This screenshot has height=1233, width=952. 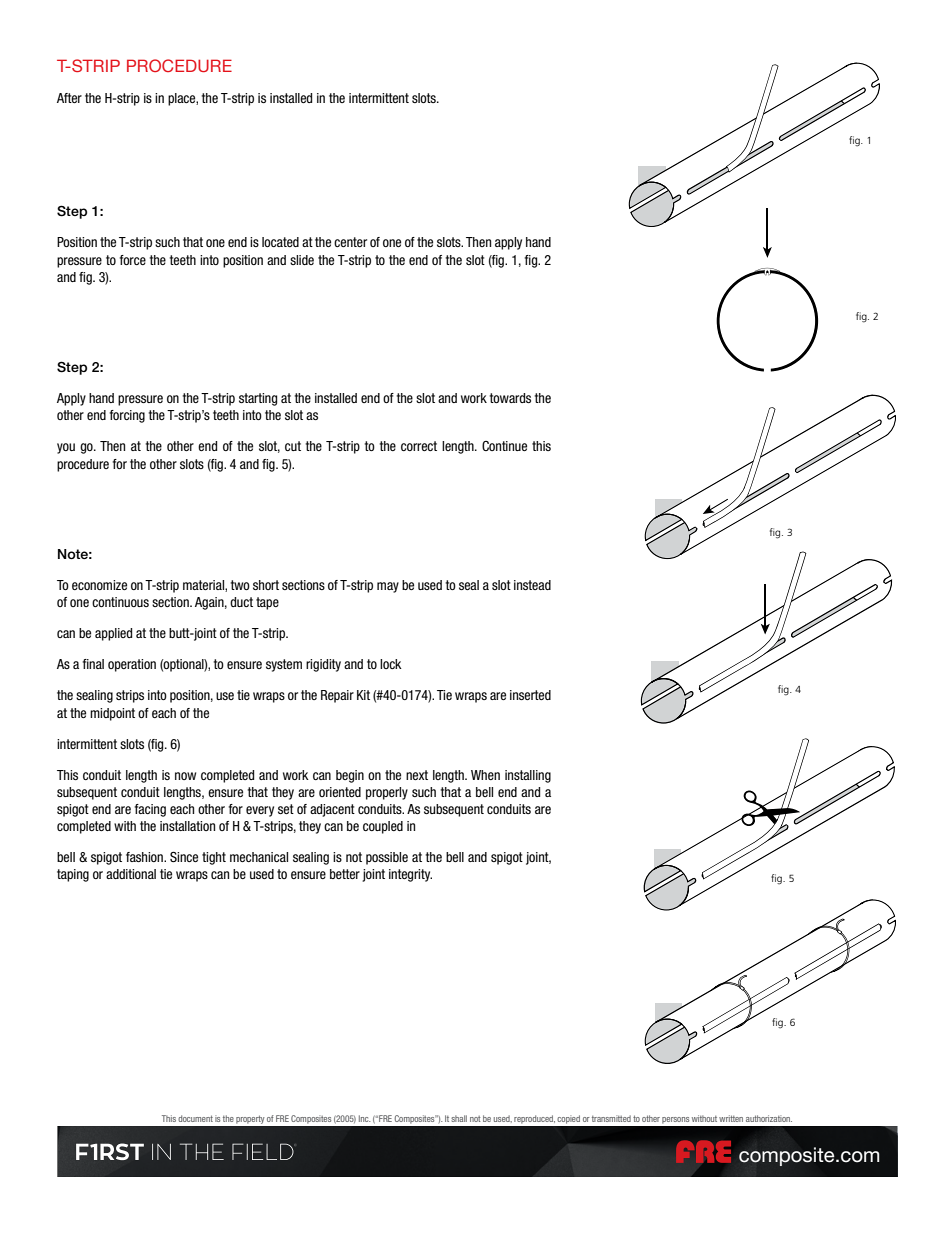 I want to click on forcing, so click(x=127, y=416).
